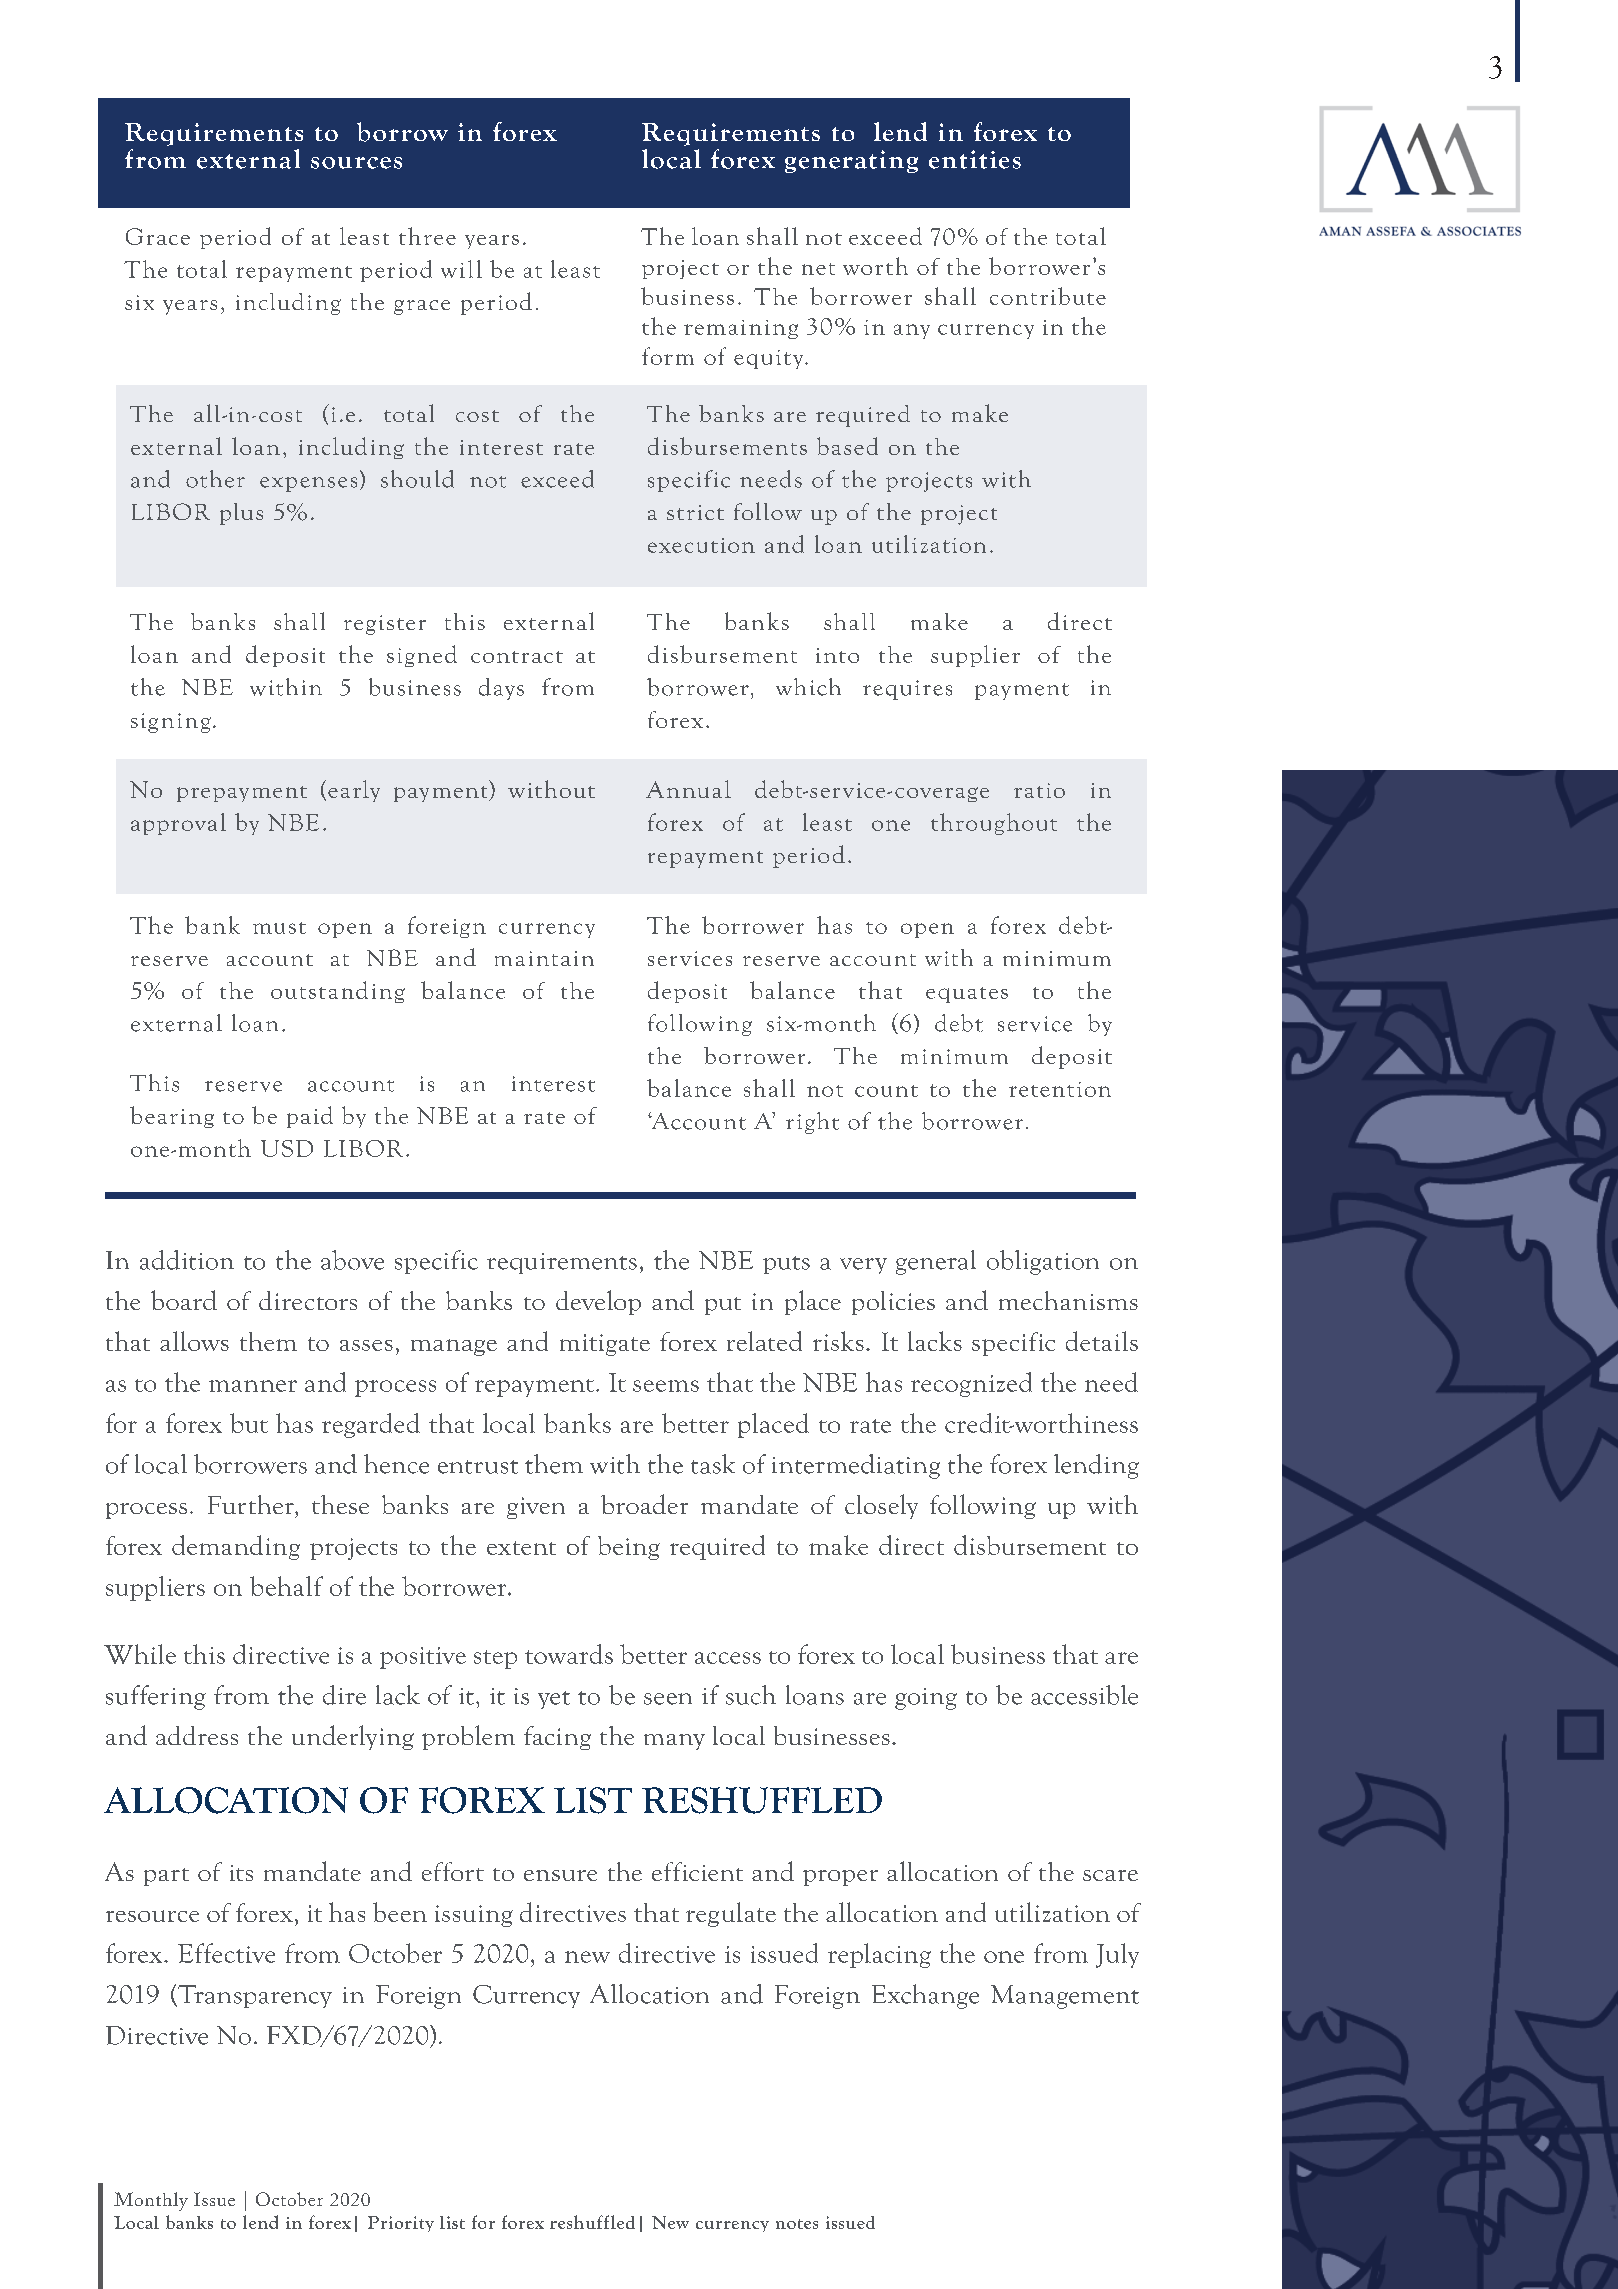  What do you see at coordinates (797, 2224) in the screenshot?
I see `notes` at bounding box center [797, 2224].
